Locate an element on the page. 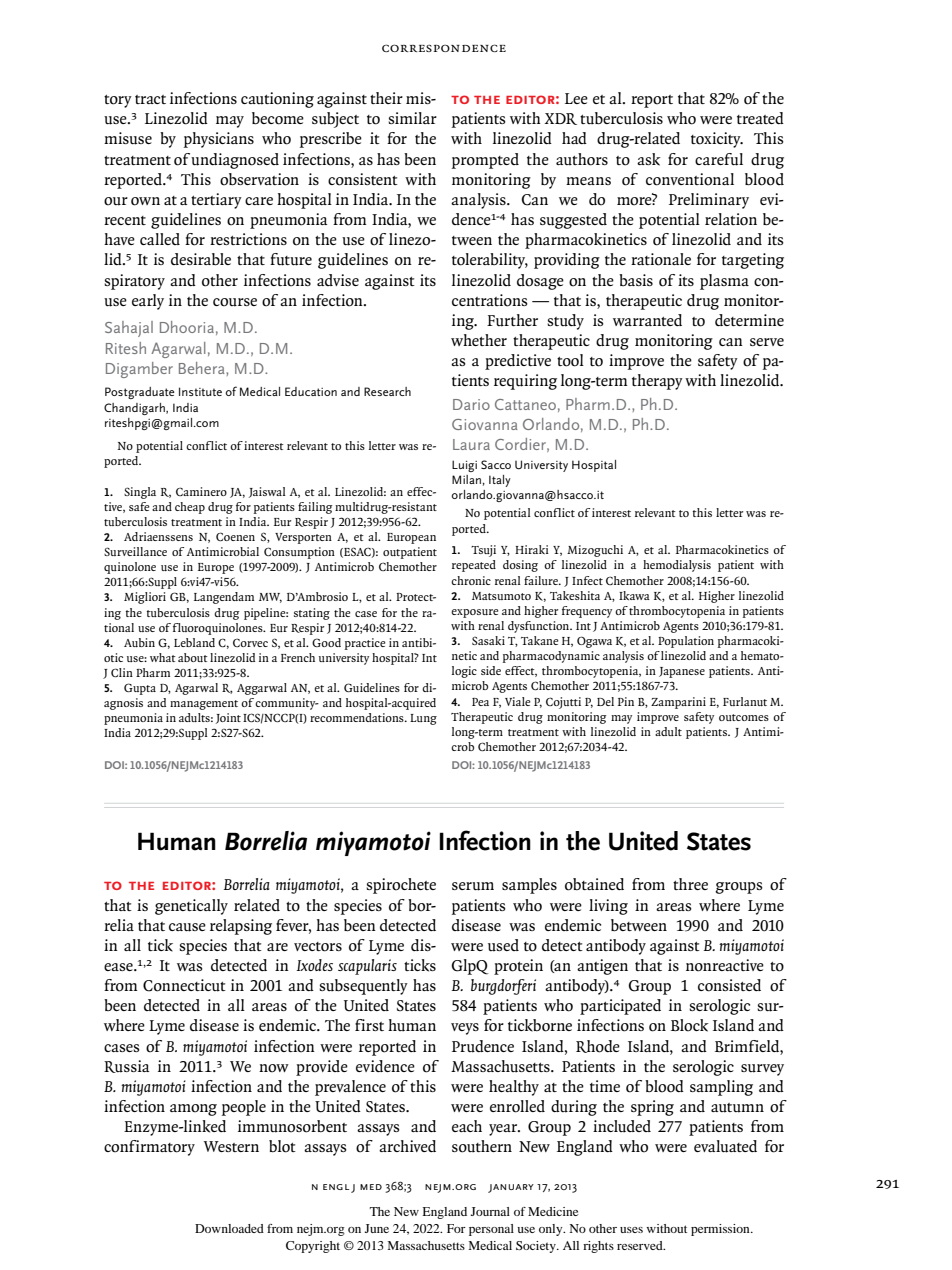 The width and height of the page is (952, 1270). Institute is located at coordinates (200, 391).
